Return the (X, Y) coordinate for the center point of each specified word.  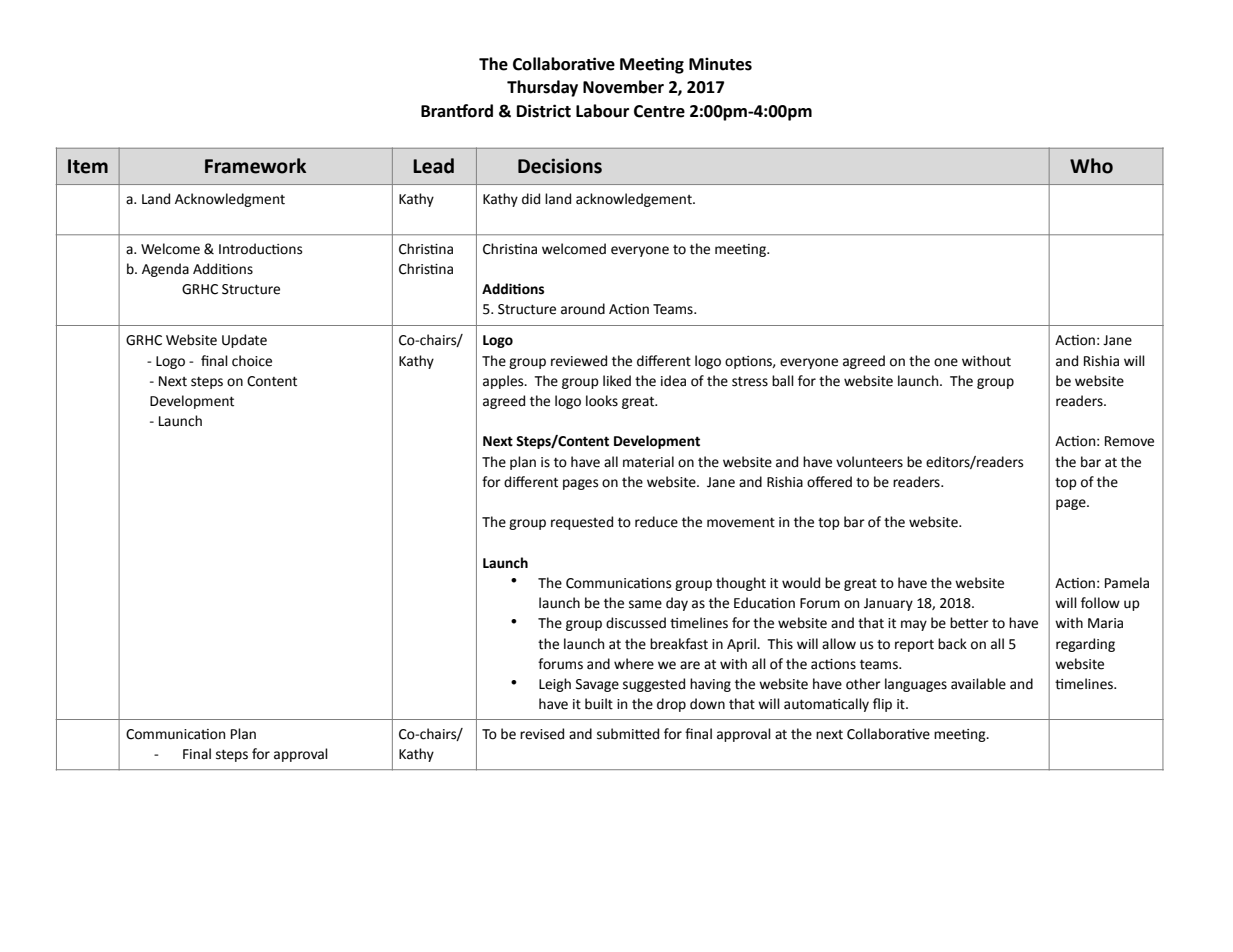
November (623, 87)
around (583, 309)
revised (542, 734)
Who (1091, 166)
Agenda (165, 270)
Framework (255, 166)
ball (783, 381)
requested (582, 523)
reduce (656, 522)
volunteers (869, 462)
